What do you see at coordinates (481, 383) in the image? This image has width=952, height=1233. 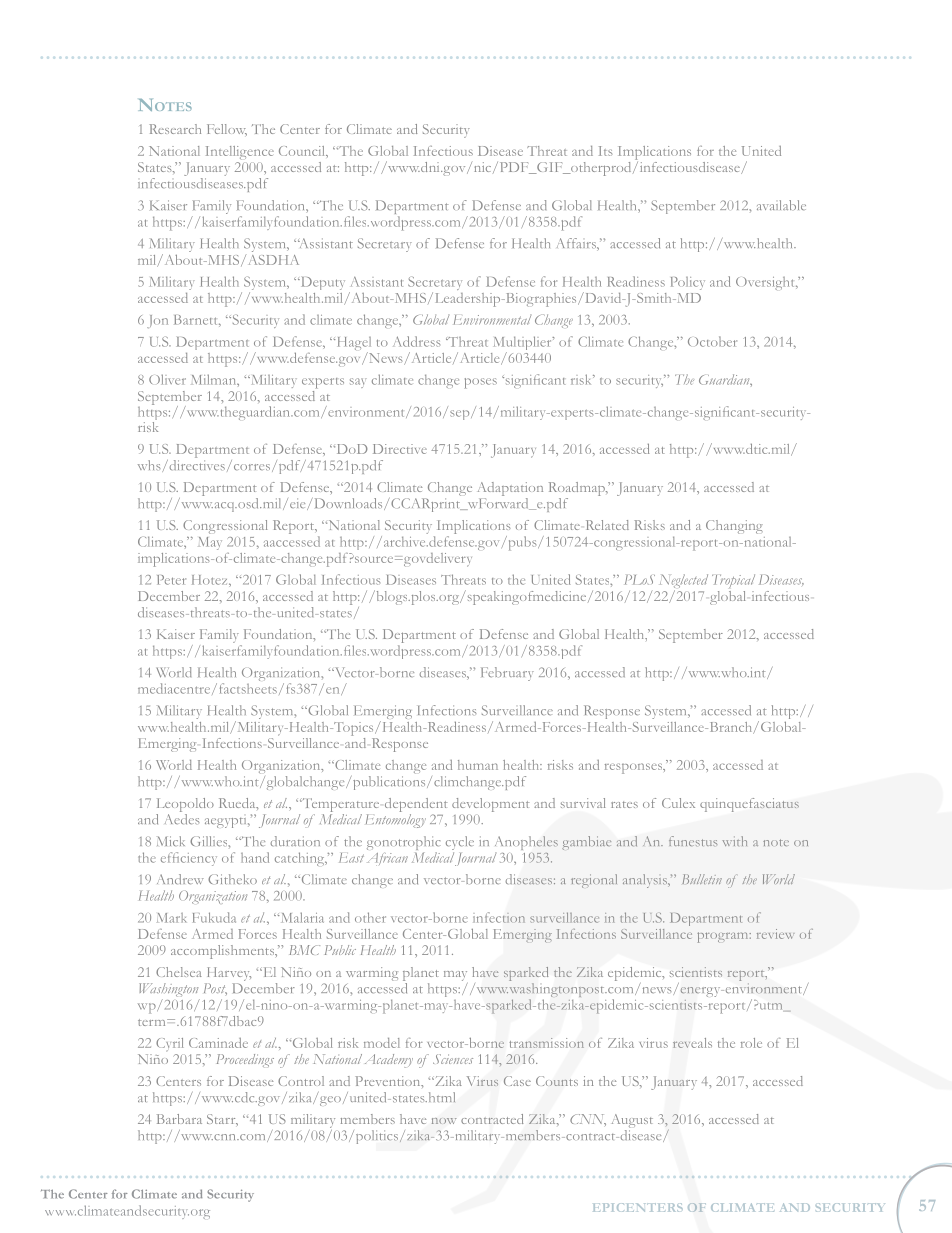 I see `poses` at bounding box center [481, 383].
